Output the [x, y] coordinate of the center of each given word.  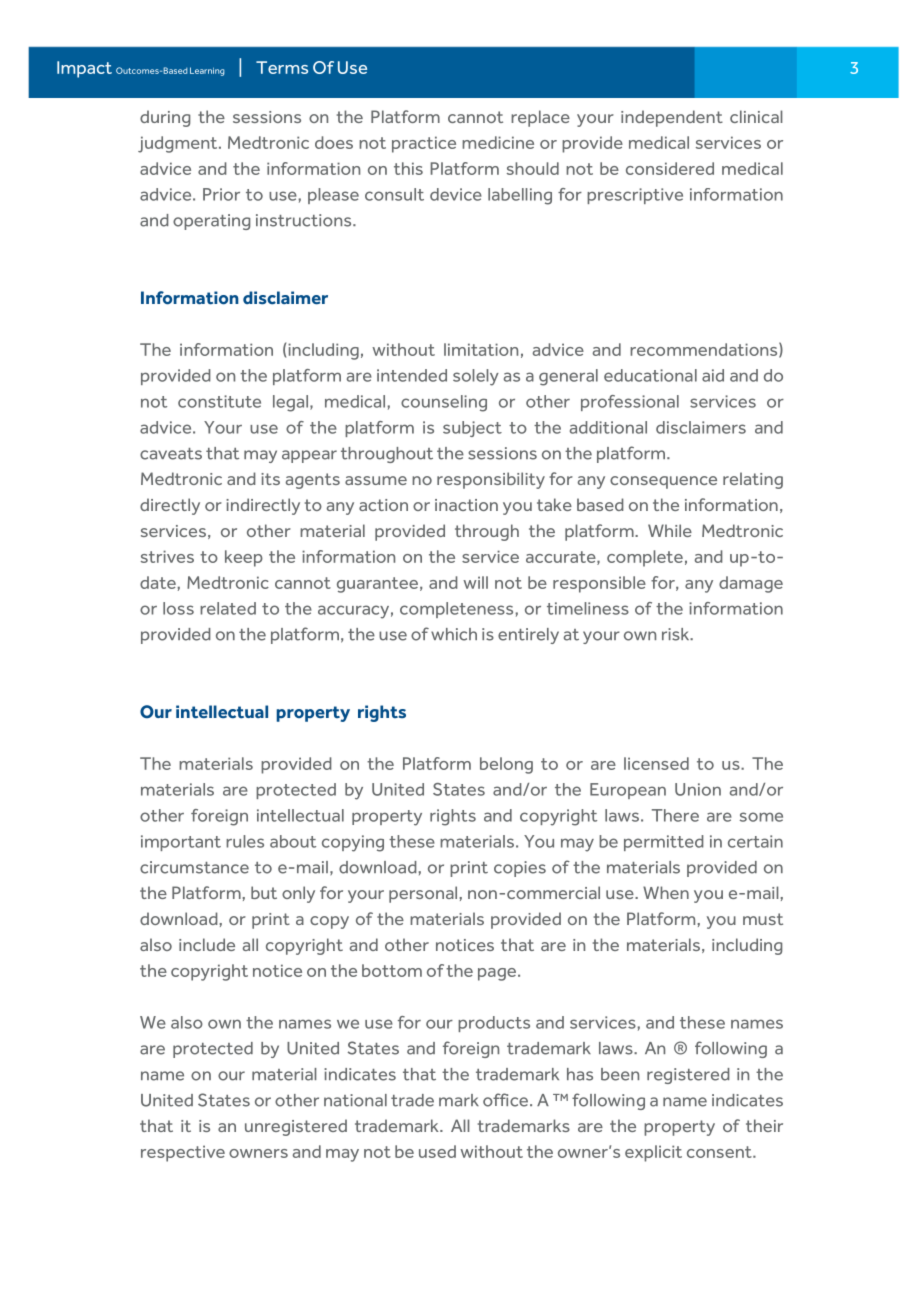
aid [713, 375]
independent [672, 118]
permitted [664, 843]
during [165, 118]
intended [412, 375]
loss [178, 608]
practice [424, 144]
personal [423, 894]
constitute [219, 401]
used [437, 1151]
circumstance [194, 867]
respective [183, 1153]
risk [677, 634]
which [454, 634]
